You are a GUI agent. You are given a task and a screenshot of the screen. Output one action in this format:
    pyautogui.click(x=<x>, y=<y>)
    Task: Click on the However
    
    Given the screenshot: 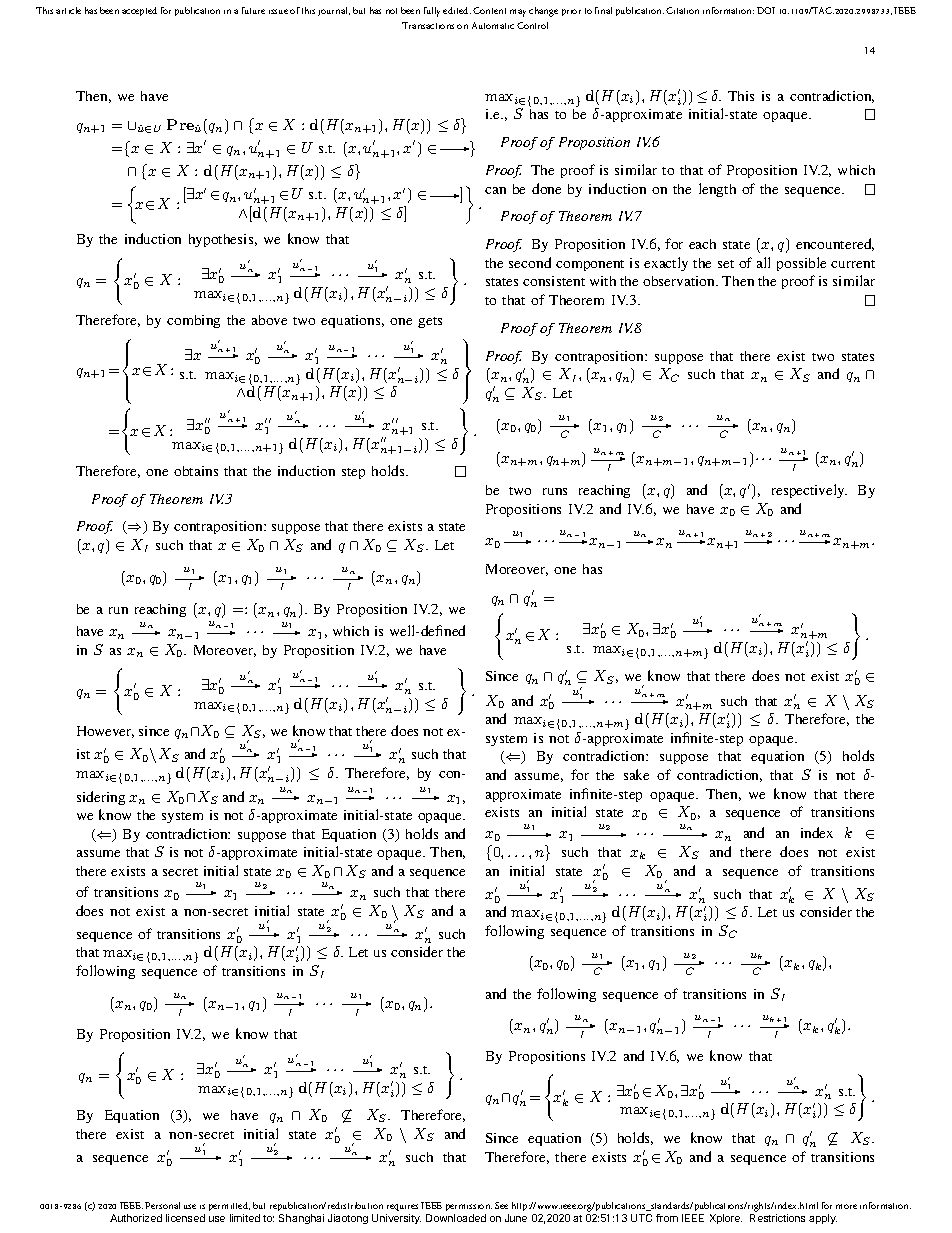 What is the action you would take?
    pyautogui.click(x=105, y=732)
